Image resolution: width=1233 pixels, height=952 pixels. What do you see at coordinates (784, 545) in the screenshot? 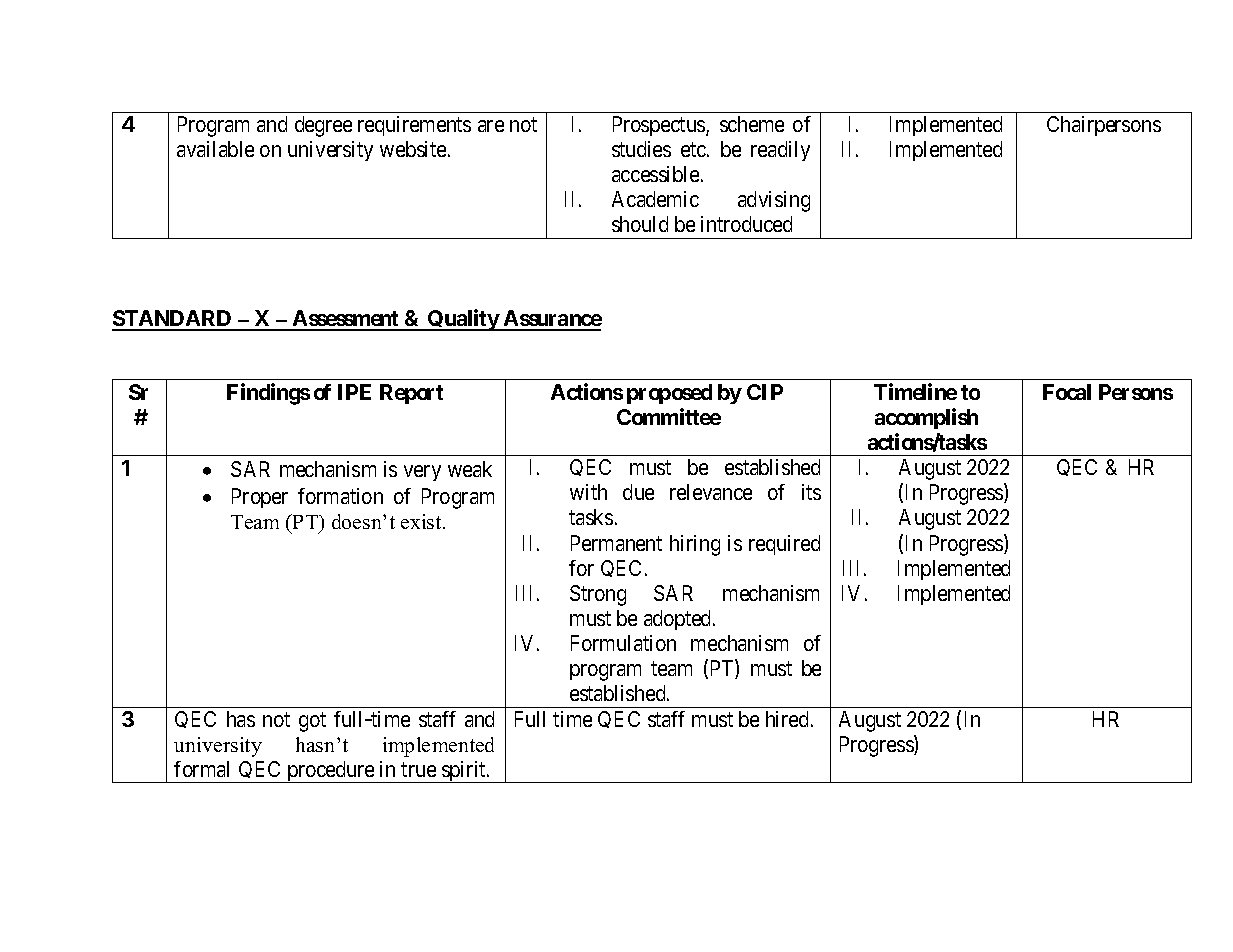
I see `required` at bounding box center [784, 545].
